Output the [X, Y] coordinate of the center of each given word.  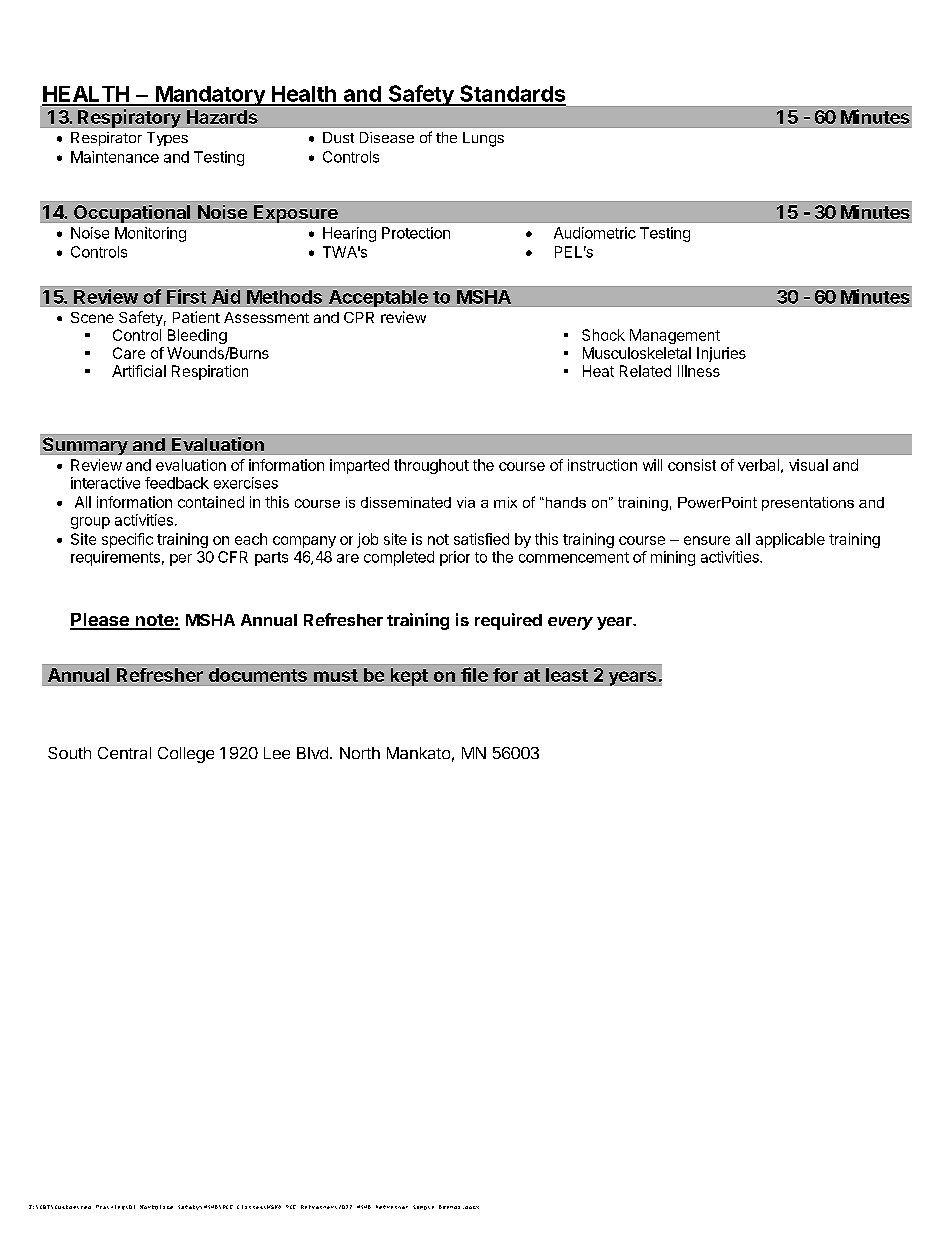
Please [100, 621]
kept [409, 677]
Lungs [483, 139]
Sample [423, 1207]
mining [673, 558]
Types [167, 139]
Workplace [156, 1207]
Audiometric [595, 233]
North [360, 753]
